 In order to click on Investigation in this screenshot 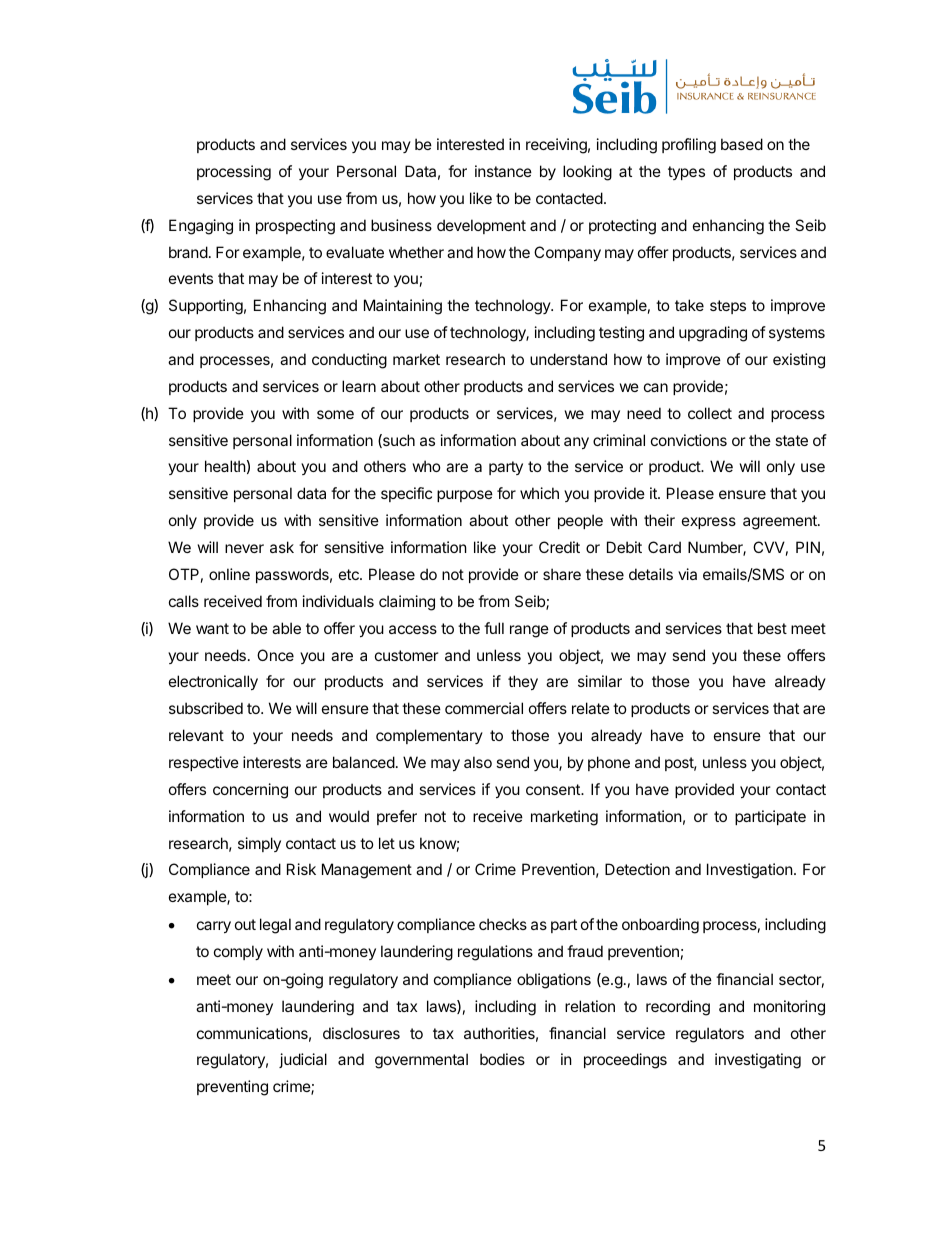, I will do `click(750, 871)`.
